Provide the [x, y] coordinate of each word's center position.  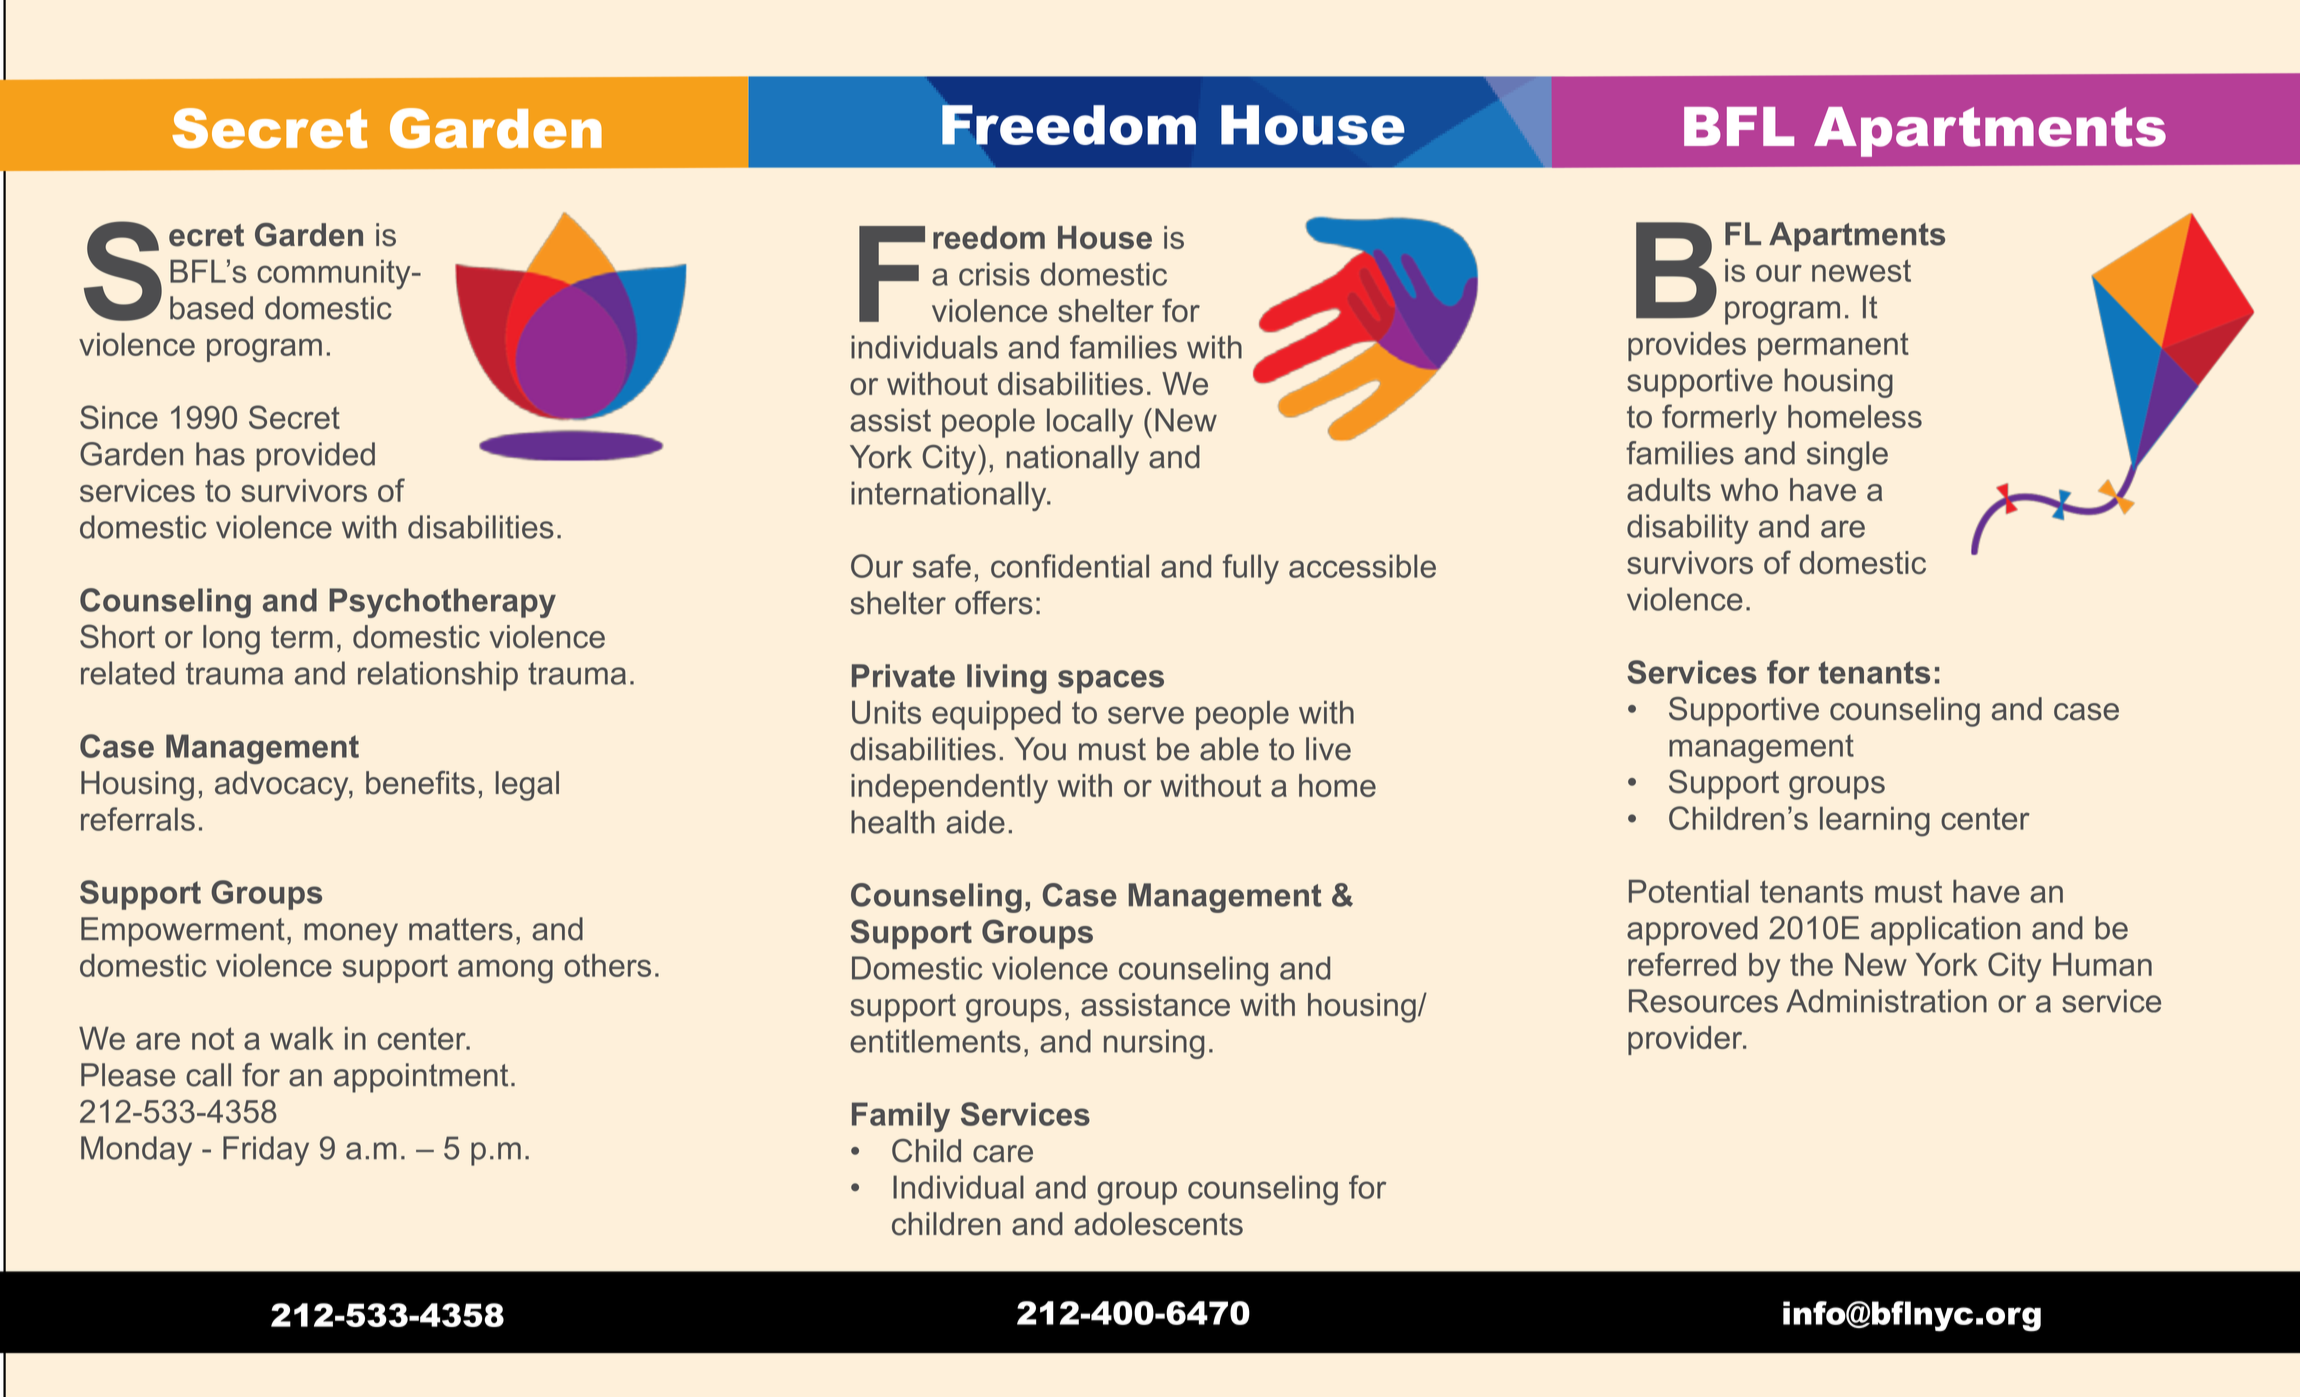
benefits [420, 783]
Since [119, 417]
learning [1875, 822]
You [1040, 749]
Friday [266, 1151]
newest [1861, 270]
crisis [994, 274]
